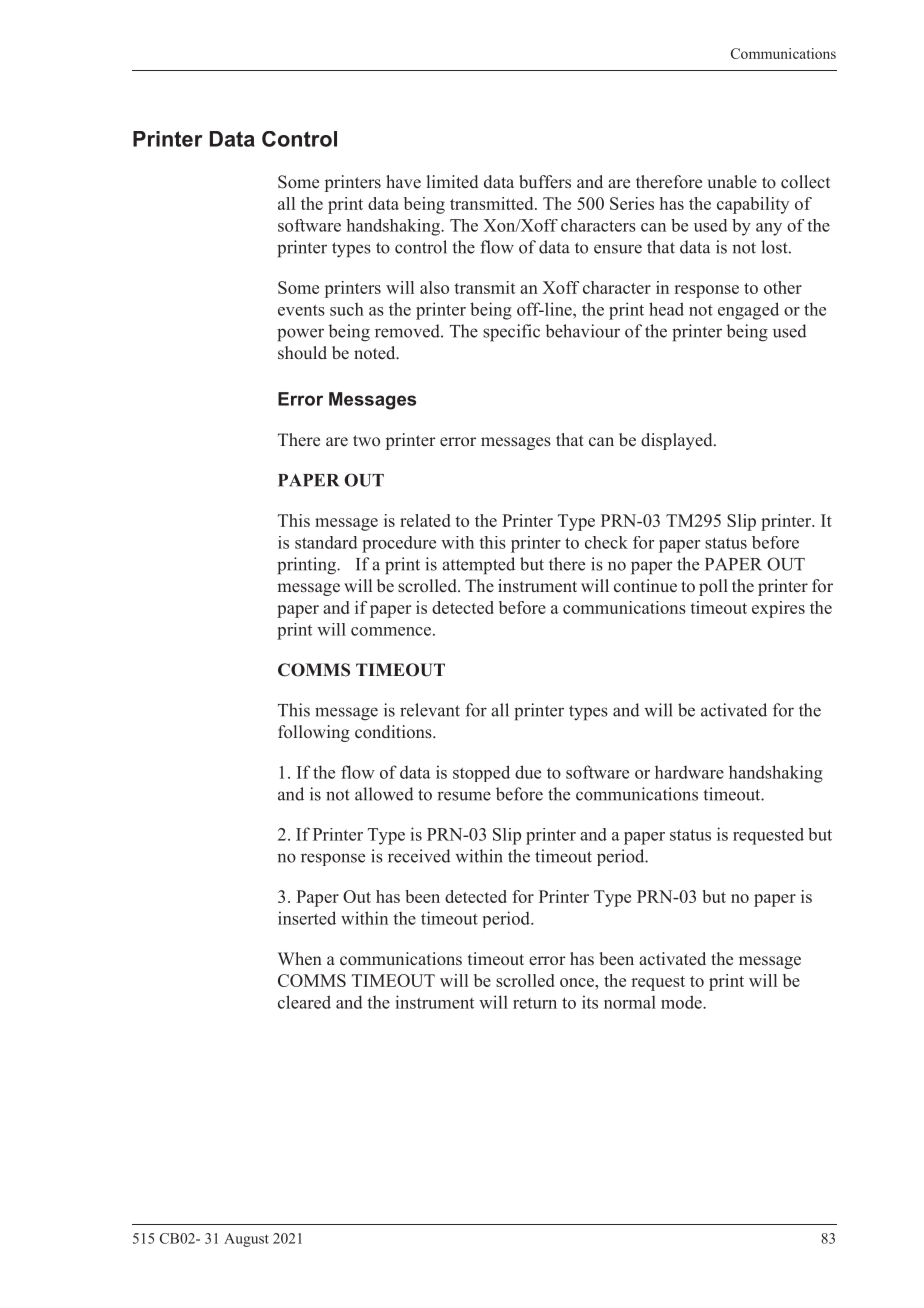 The height and width of the screenshot is (1308, 924). Describe the element at coordinates (403, 182) in the screenshot. I see `have` at that location.
